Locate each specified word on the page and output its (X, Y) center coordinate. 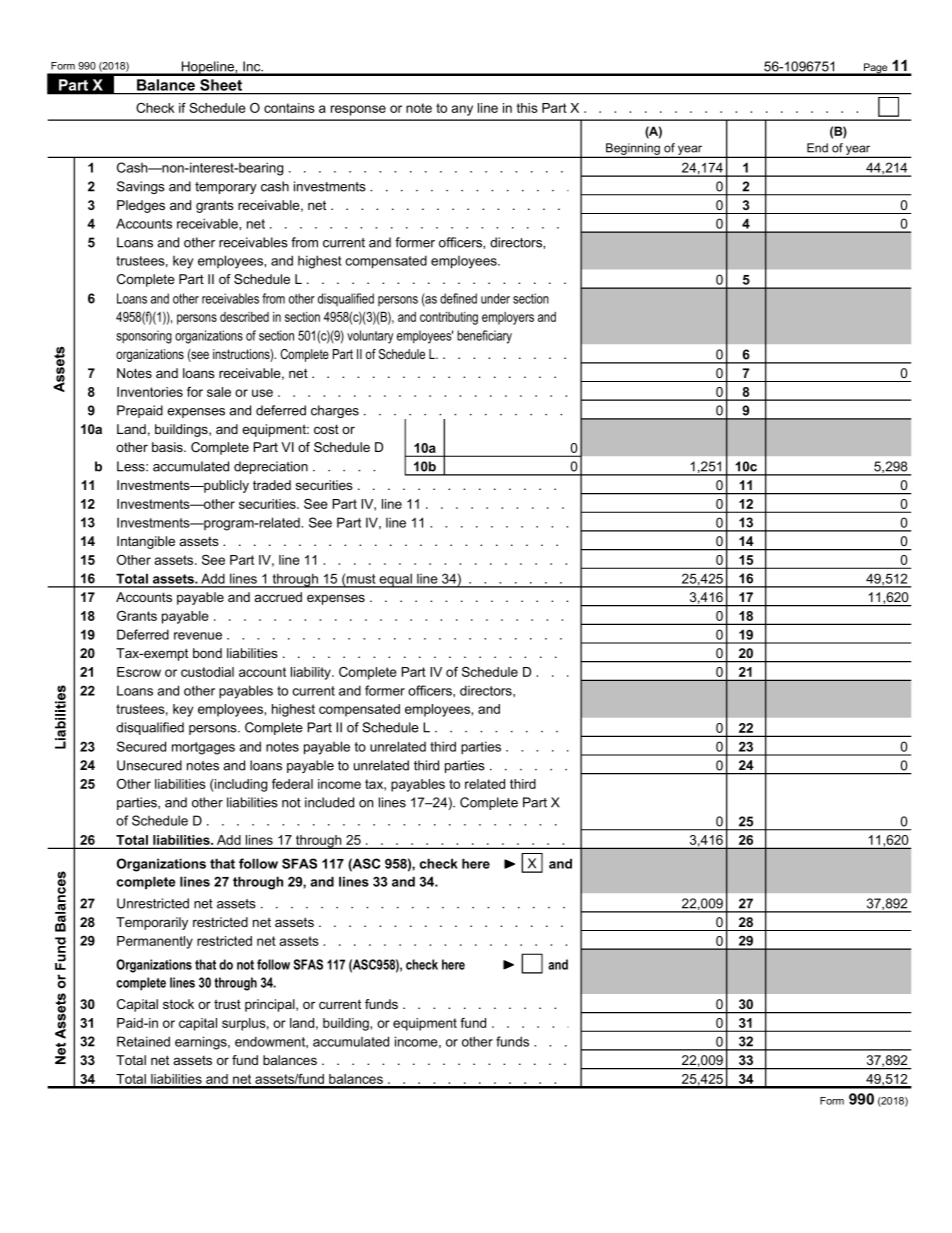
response (358, 110)
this (527, 108)
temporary (226, 188)
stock (178, 1004)
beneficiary (484, 337)
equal (396, 580)
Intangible (146, 542)
